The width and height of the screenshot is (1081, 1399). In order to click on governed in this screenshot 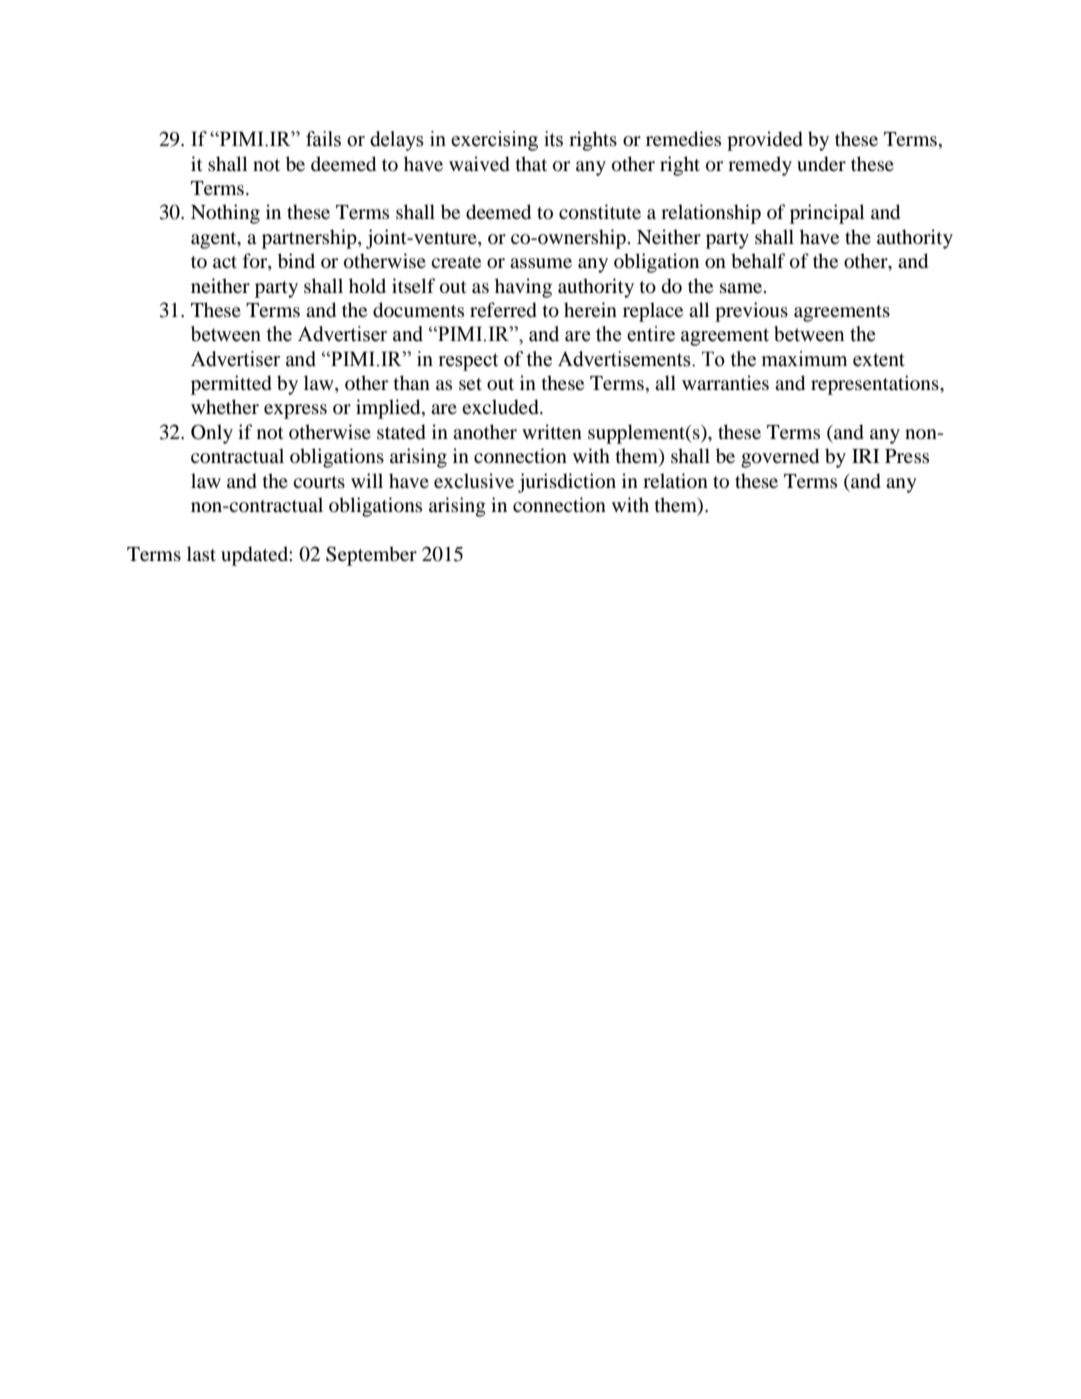, I will do `click(780, 458)`.
